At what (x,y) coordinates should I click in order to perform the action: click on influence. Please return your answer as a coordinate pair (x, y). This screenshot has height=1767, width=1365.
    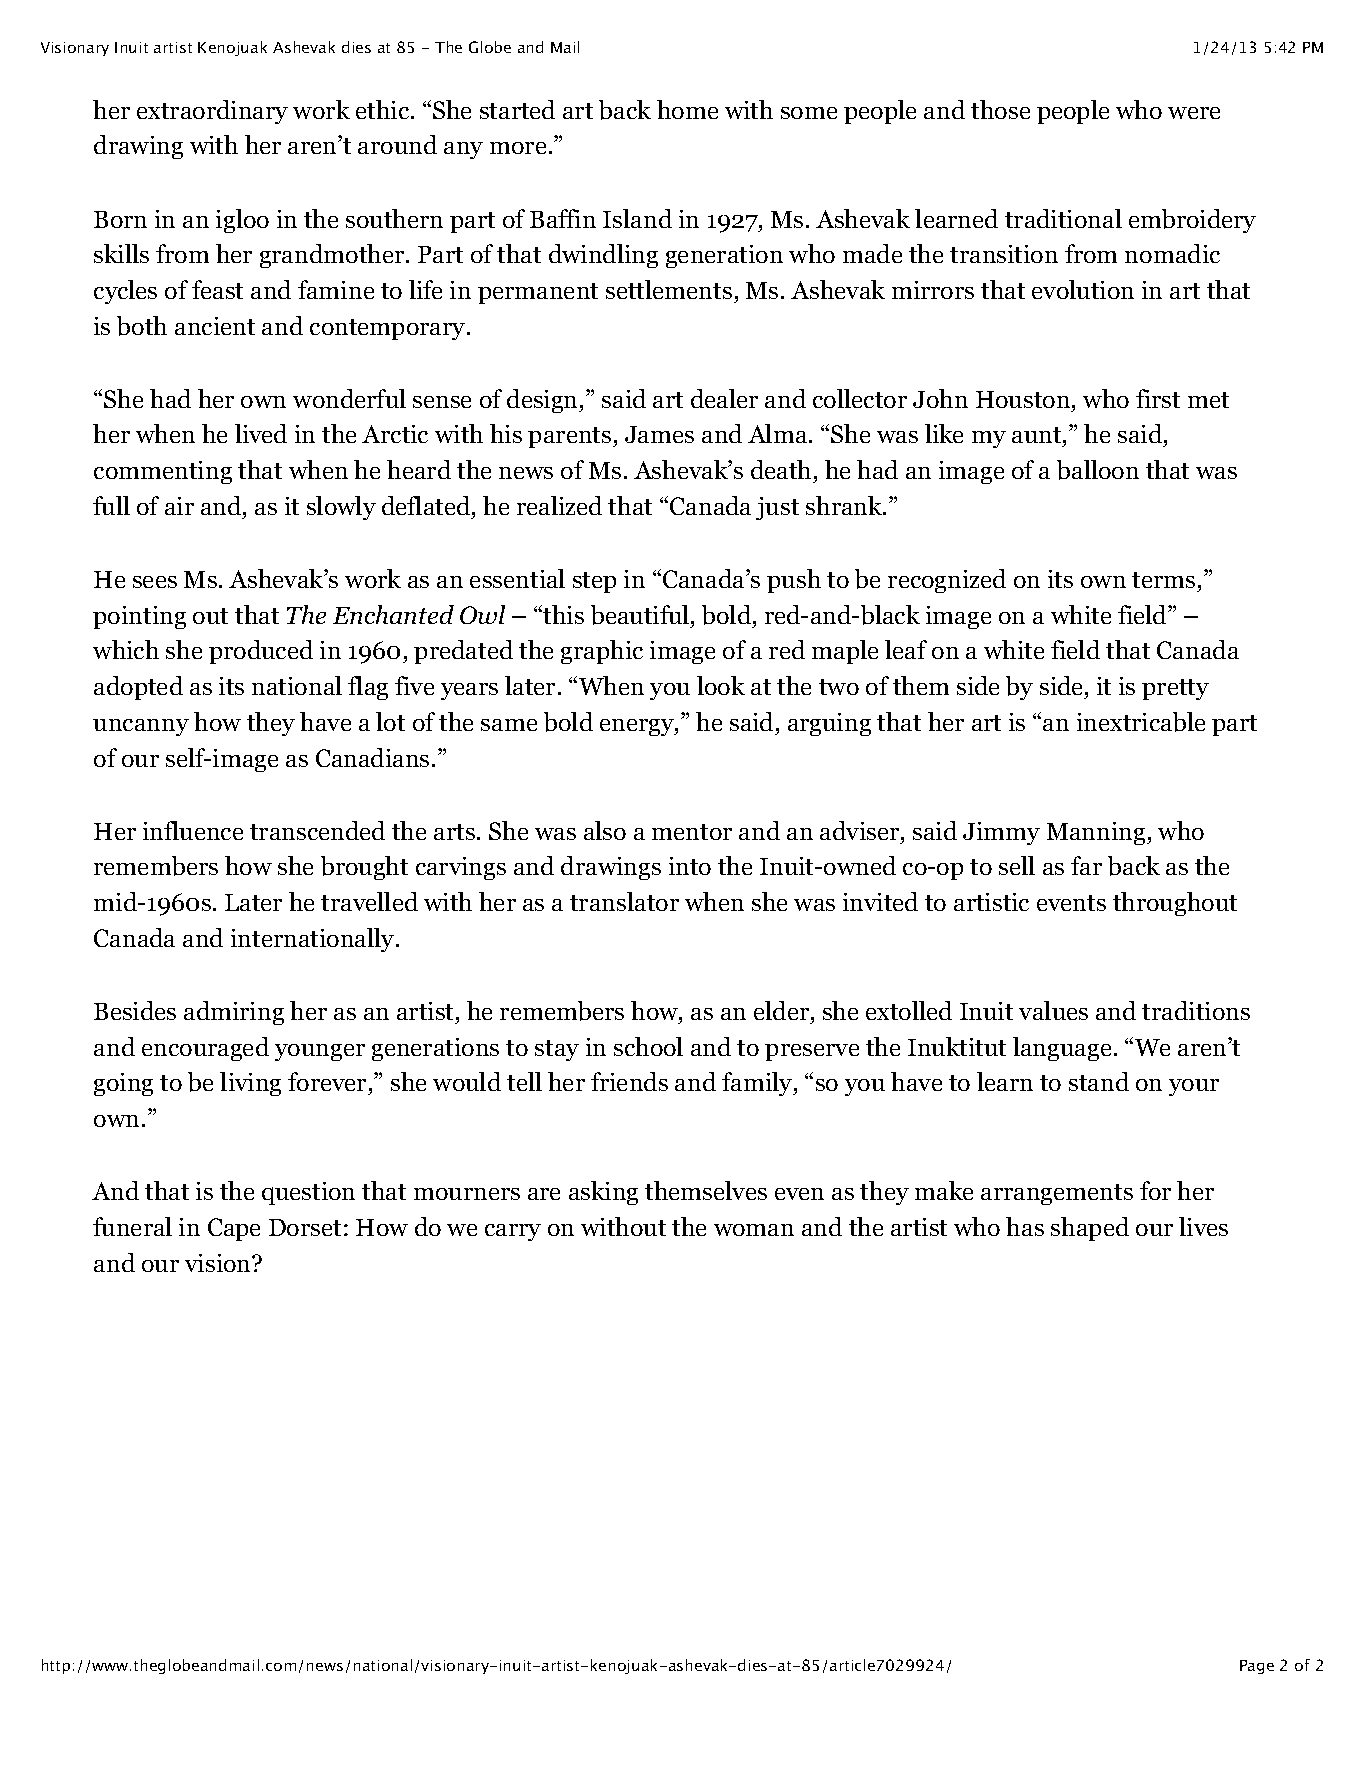
    Looking at the image, I should click on (193, 830).
